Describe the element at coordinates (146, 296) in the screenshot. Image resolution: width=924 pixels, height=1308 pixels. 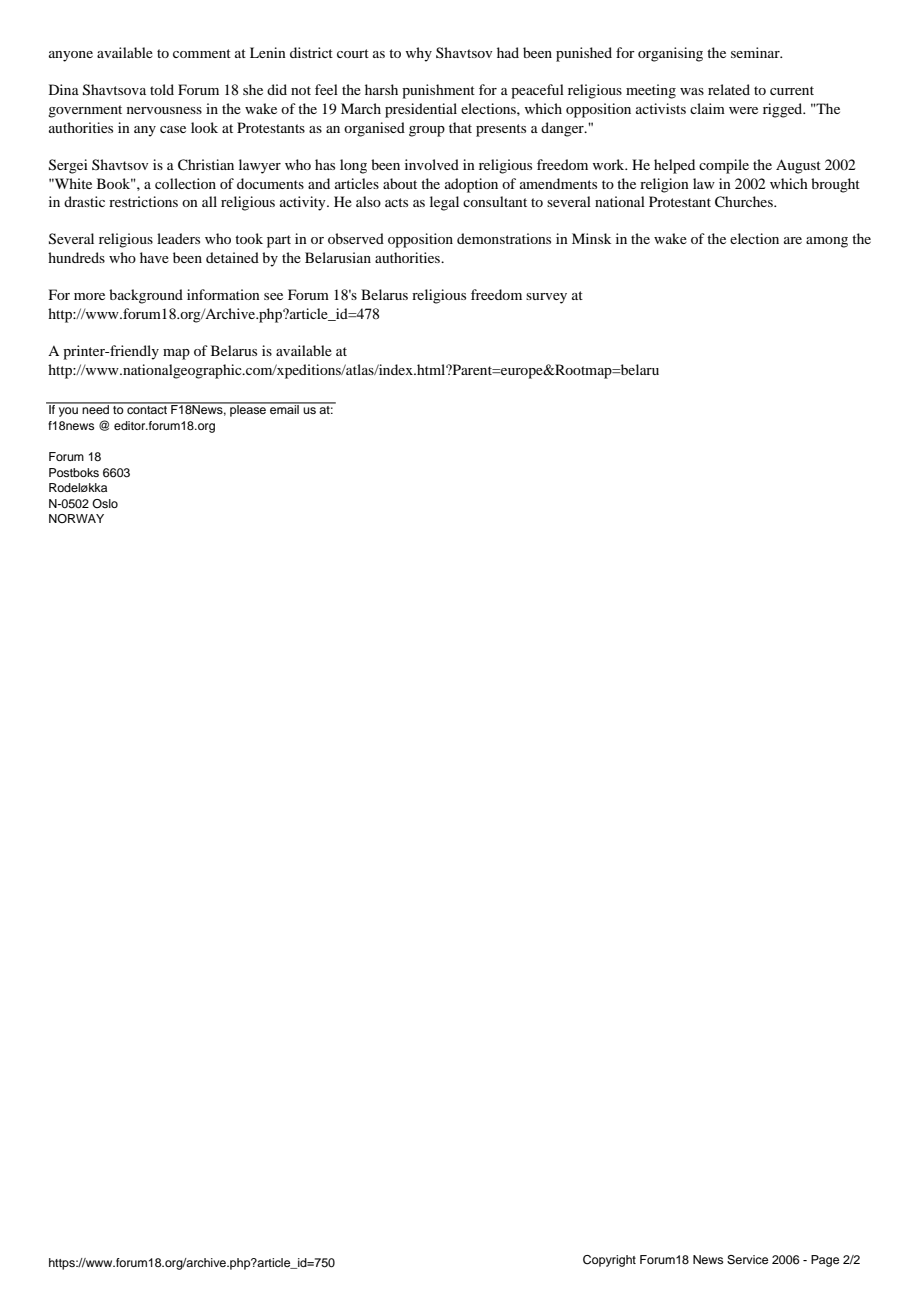
I see `background` at that location.
